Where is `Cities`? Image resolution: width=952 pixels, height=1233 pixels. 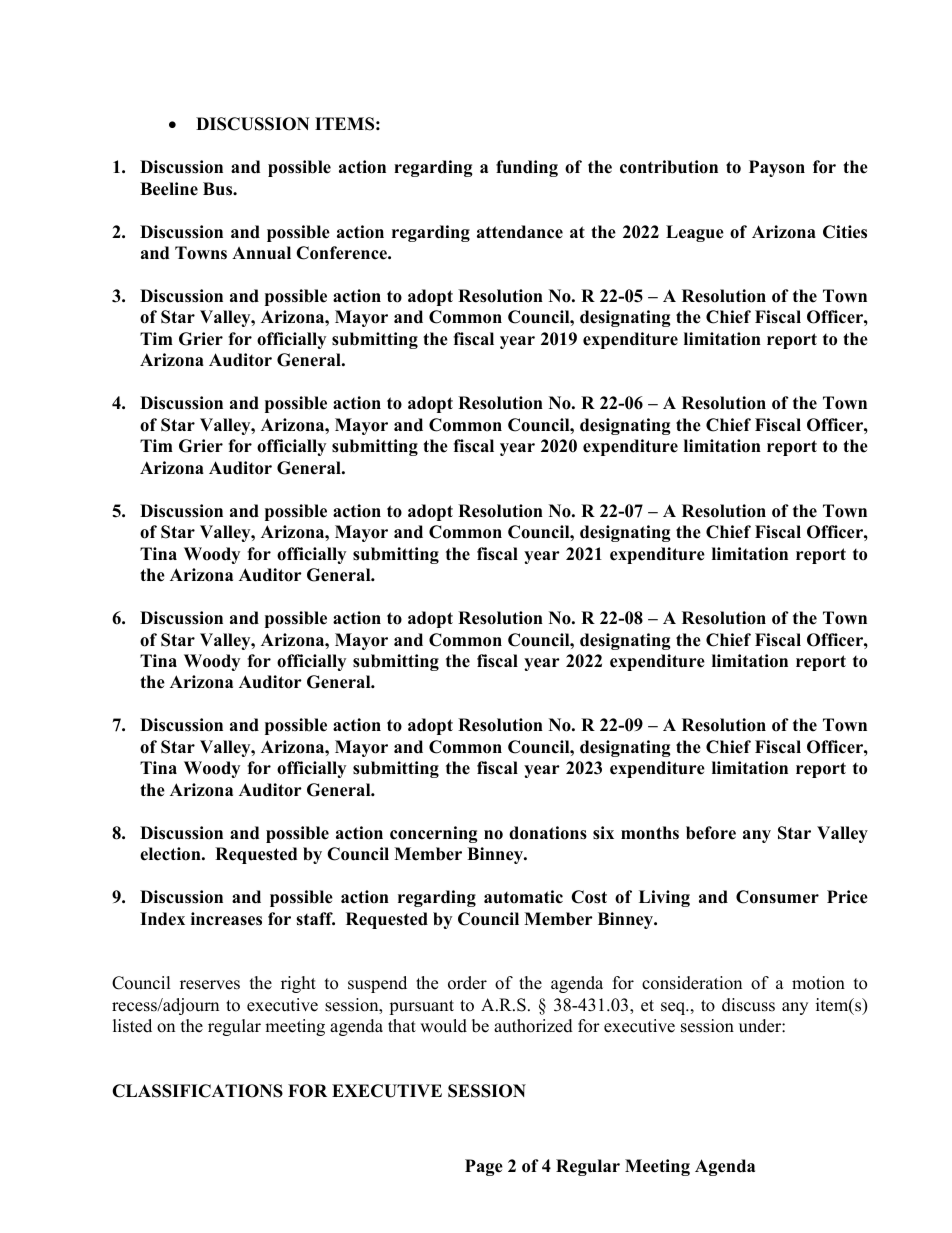 Cities is located at coordinates (845, 232).
